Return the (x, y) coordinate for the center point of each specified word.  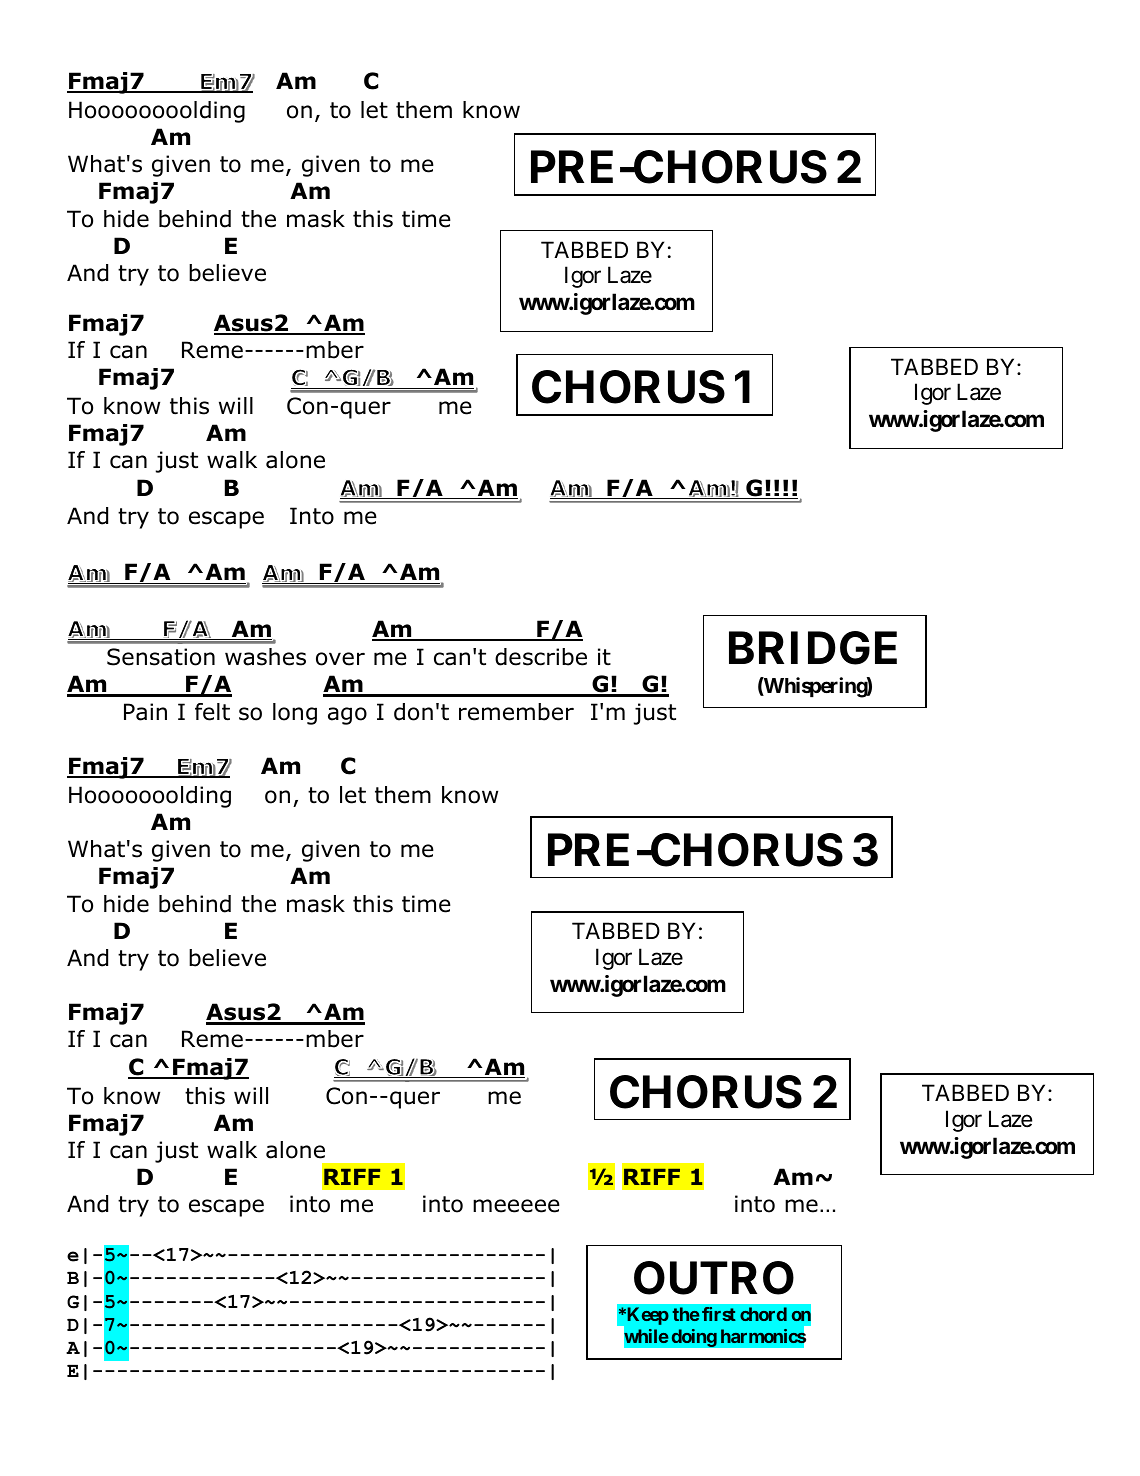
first (719, 1314)
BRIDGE (813, 648)
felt (212, 712)
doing (694, 1337)
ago (347, 716)
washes (265, 657)
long (295, 714)
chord (763, 1314)
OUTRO (714, 1278)
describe (541, 657)
